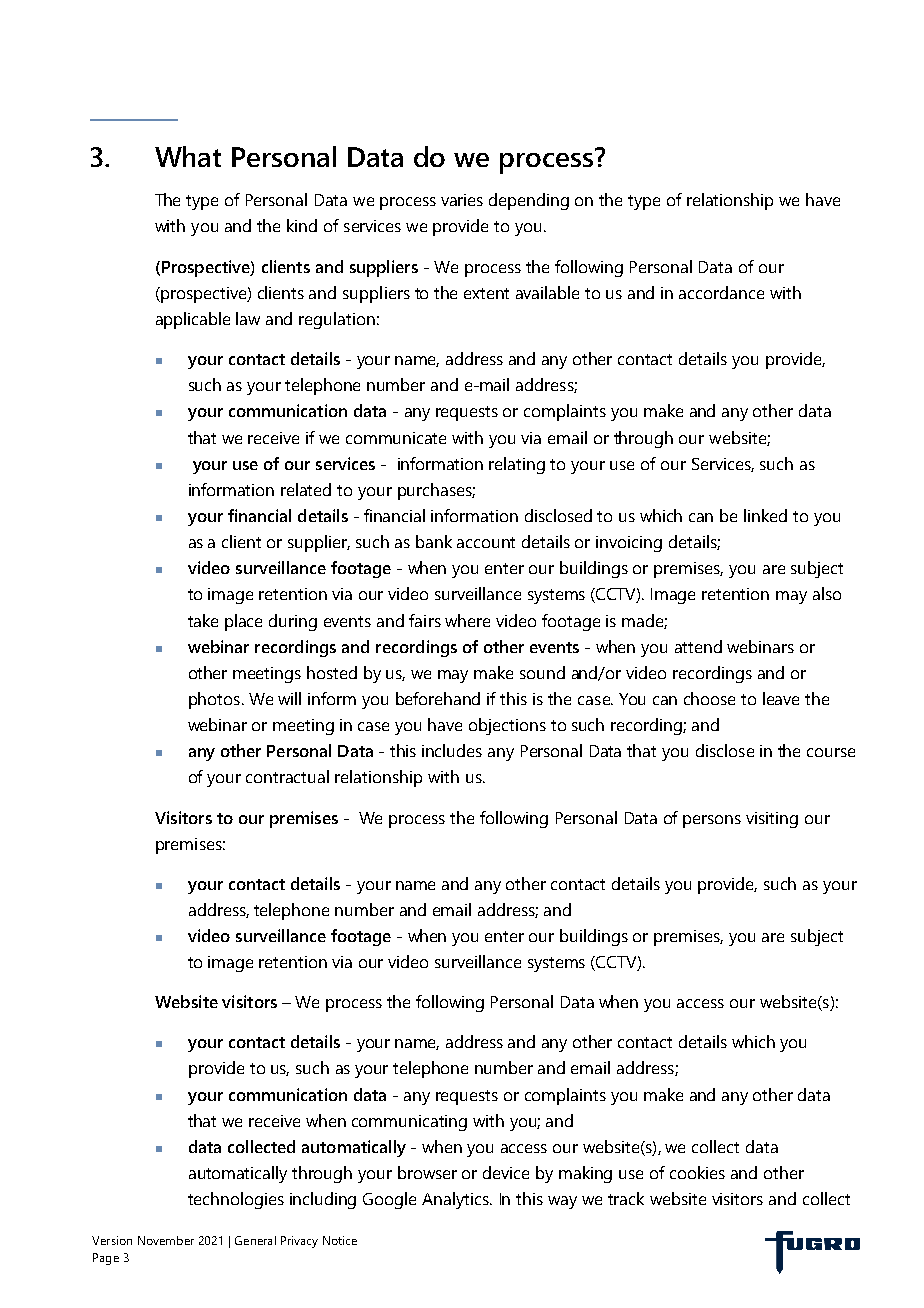 This image has height=1308, width=924. I want to click on Analytics, so click(456, 1200).
